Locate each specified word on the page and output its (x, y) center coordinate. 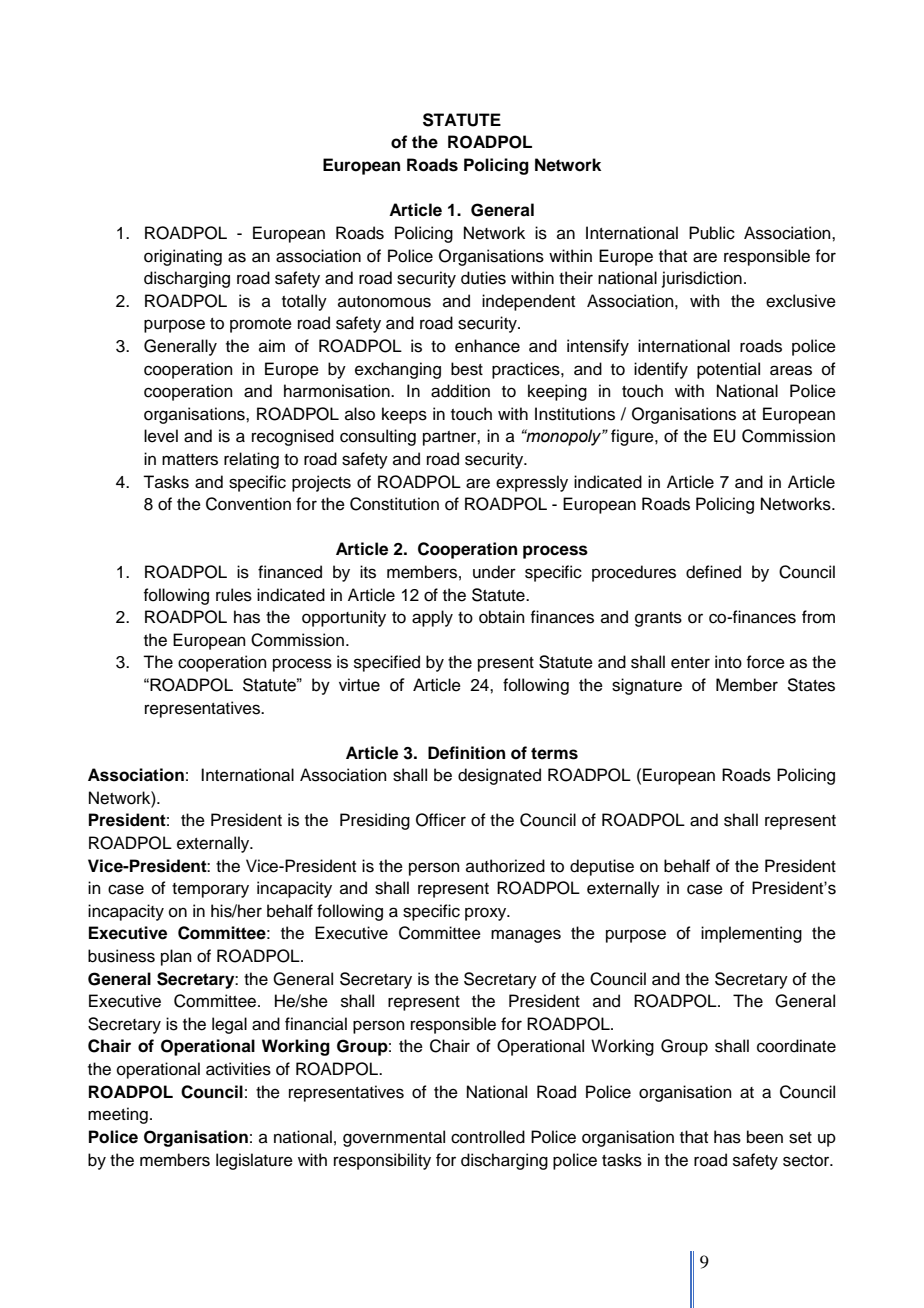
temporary (210, 890)
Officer (441, 820)
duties (483, 278)
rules (234, 595)
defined (713, 572)
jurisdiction (702, 279)
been (765, 1137)
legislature (254, 1161)
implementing (751, 934)
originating (183, 257)
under (494, 572)
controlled (488, 1137)
